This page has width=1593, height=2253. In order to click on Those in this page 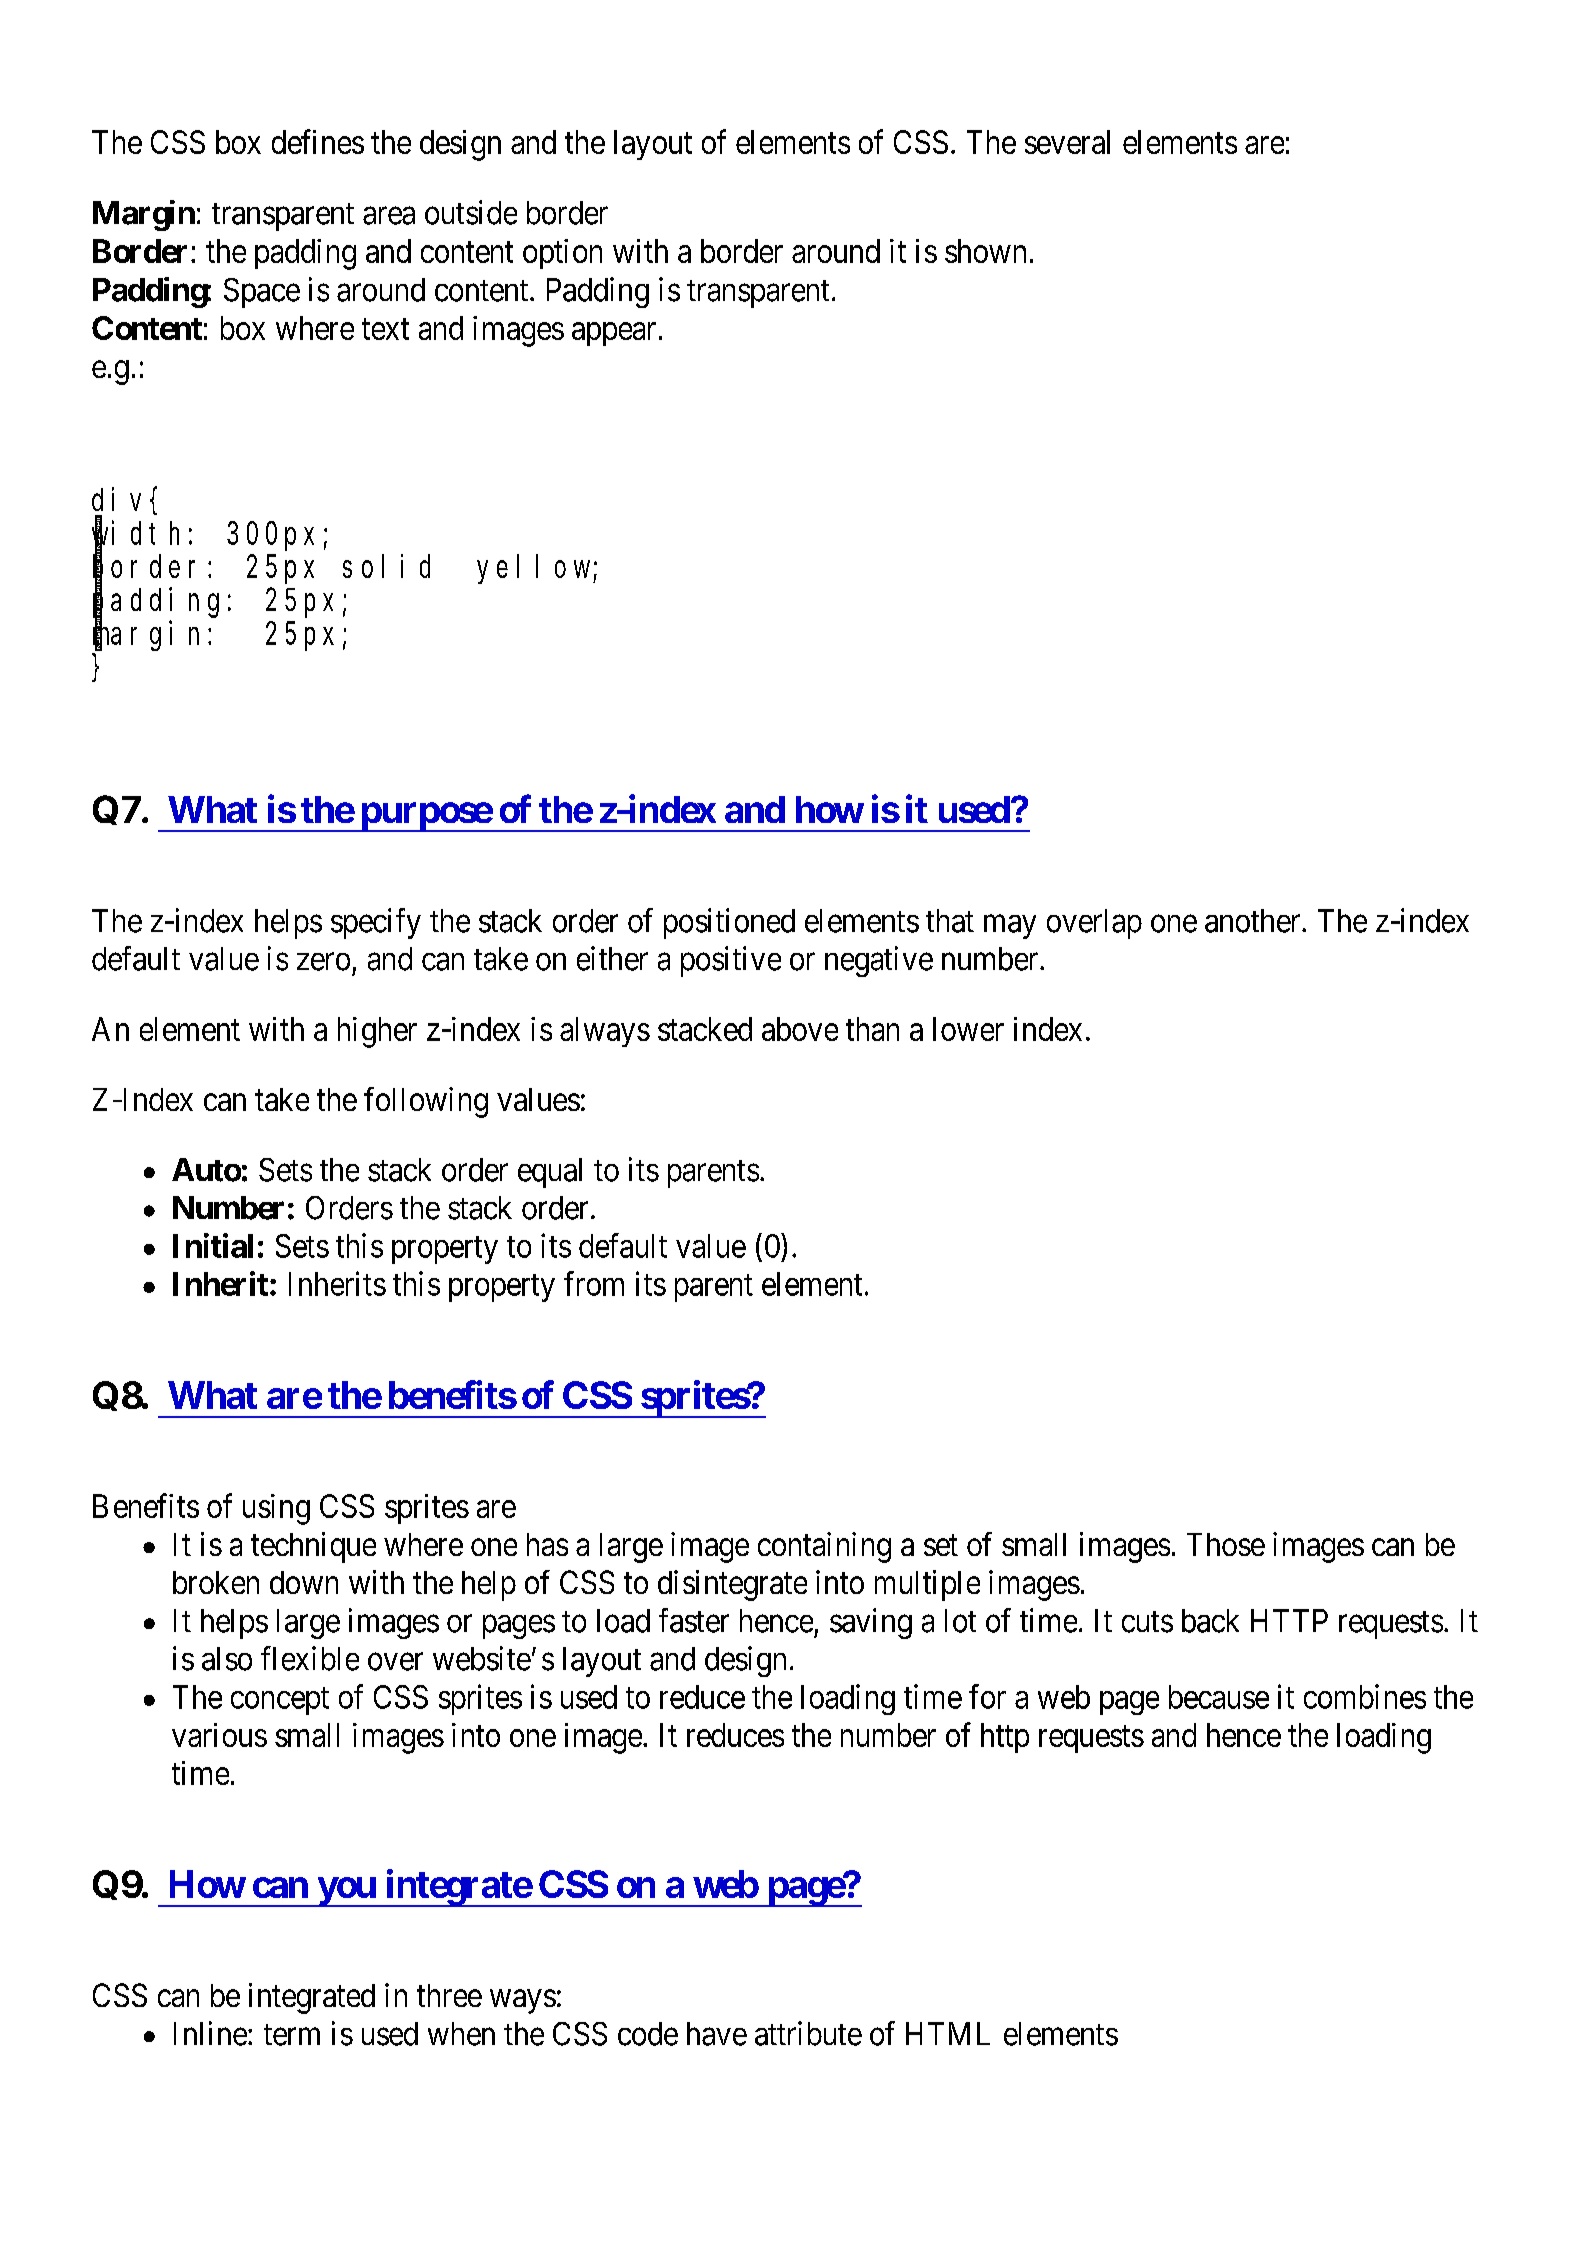, I will do `click(1226, 1544)`.
